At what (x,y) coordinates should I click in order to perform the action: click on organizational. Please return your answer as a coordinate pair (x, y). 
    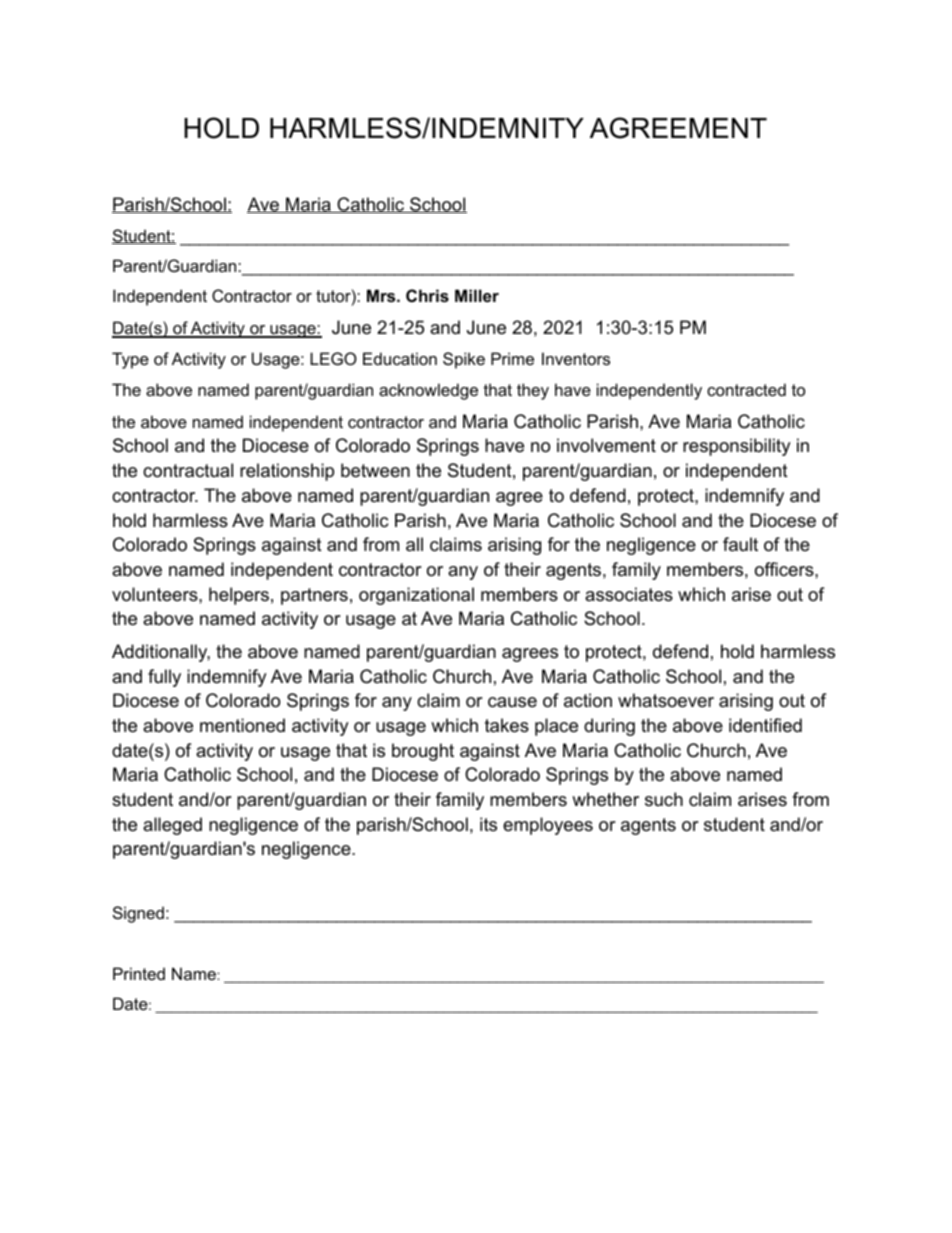
    Looking at the image, I should click on (416, 596).
